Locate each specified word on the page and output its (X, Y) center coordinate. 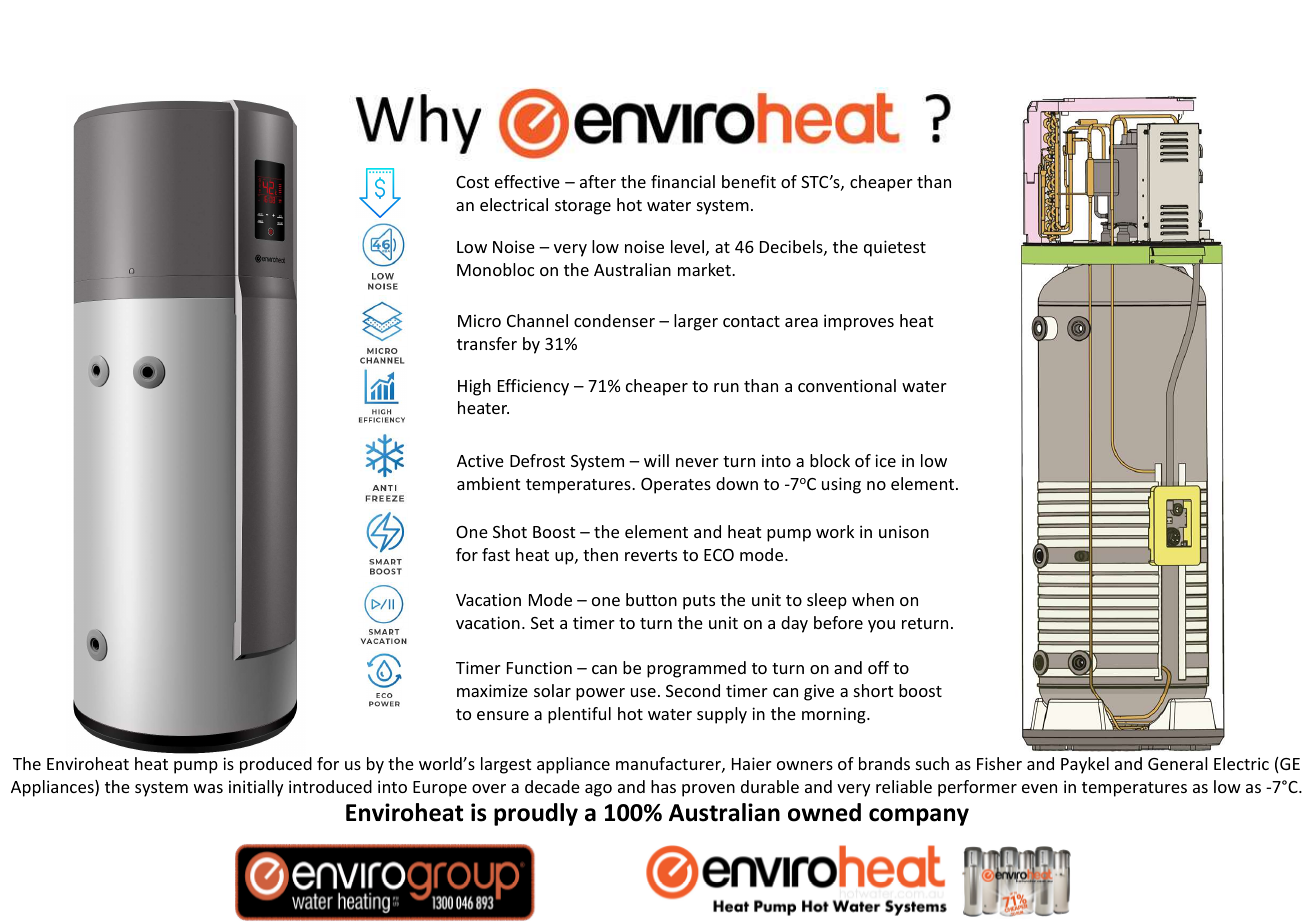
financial (683, 181)
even (1039, 788)
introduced (330, 786)
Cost (472, 182)
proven (708, 790)
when (873, 599)
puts (699, 602)
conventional (847, 385)
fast (496, 554)
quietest (895, 248)
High (474, 387)
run (726, 387)
